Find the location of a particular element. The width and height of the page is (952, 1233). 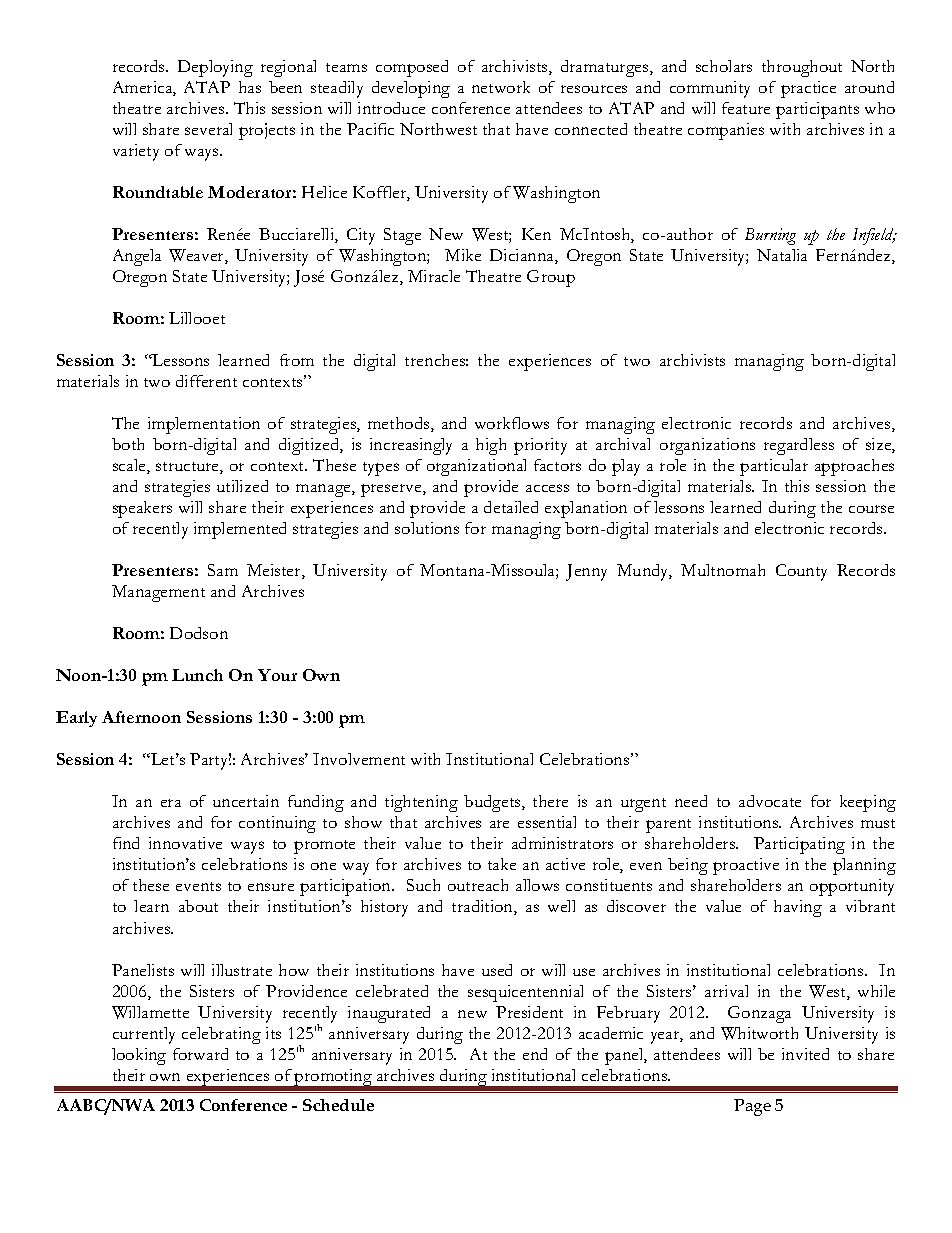

organizational is located at coordinates (476, 467).
